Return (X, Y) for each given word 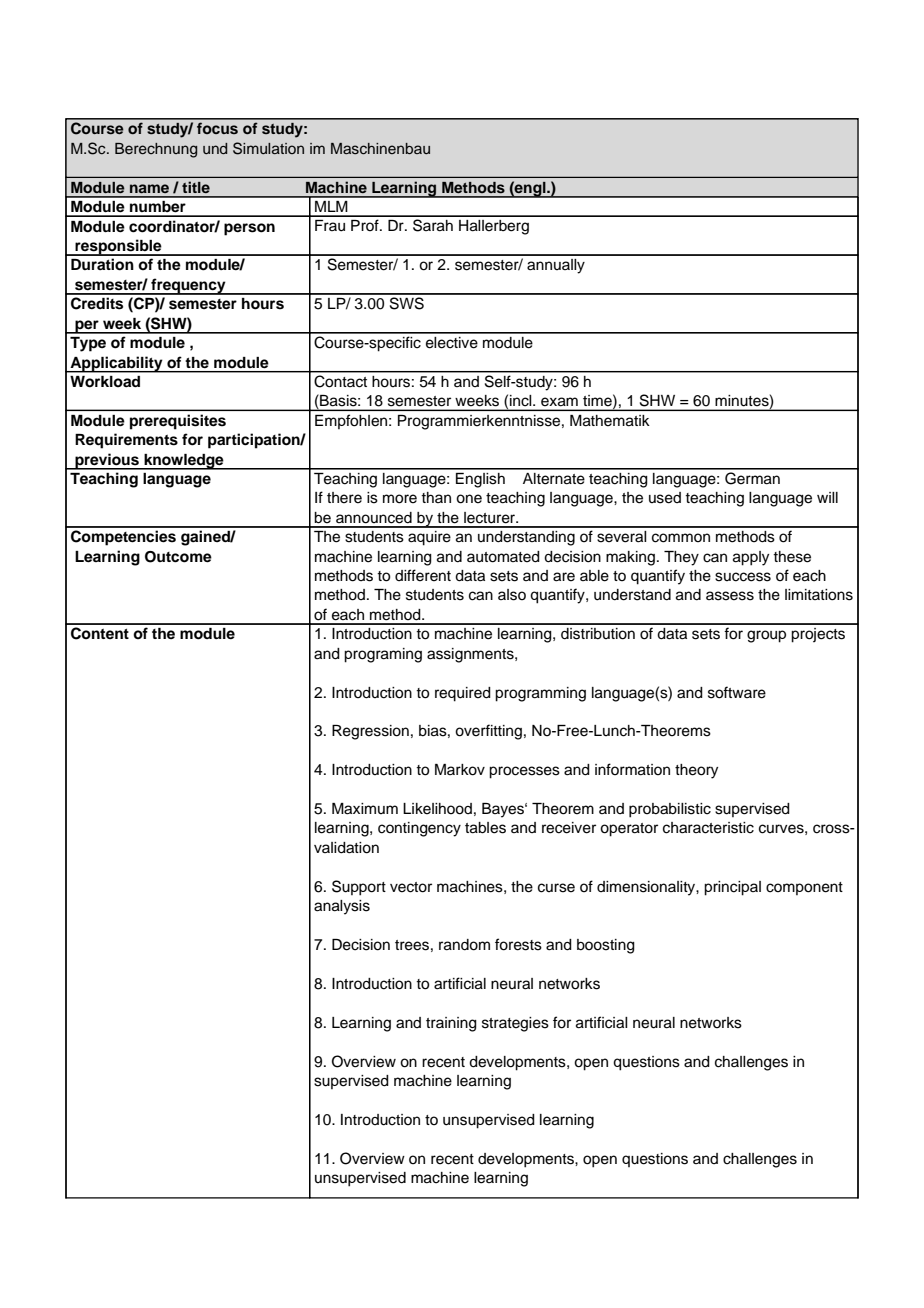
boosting (606, 946)
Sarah (433, 225)
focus (217, 128)
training (451, 1024)
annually (556, 266)
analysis (342, 907)
